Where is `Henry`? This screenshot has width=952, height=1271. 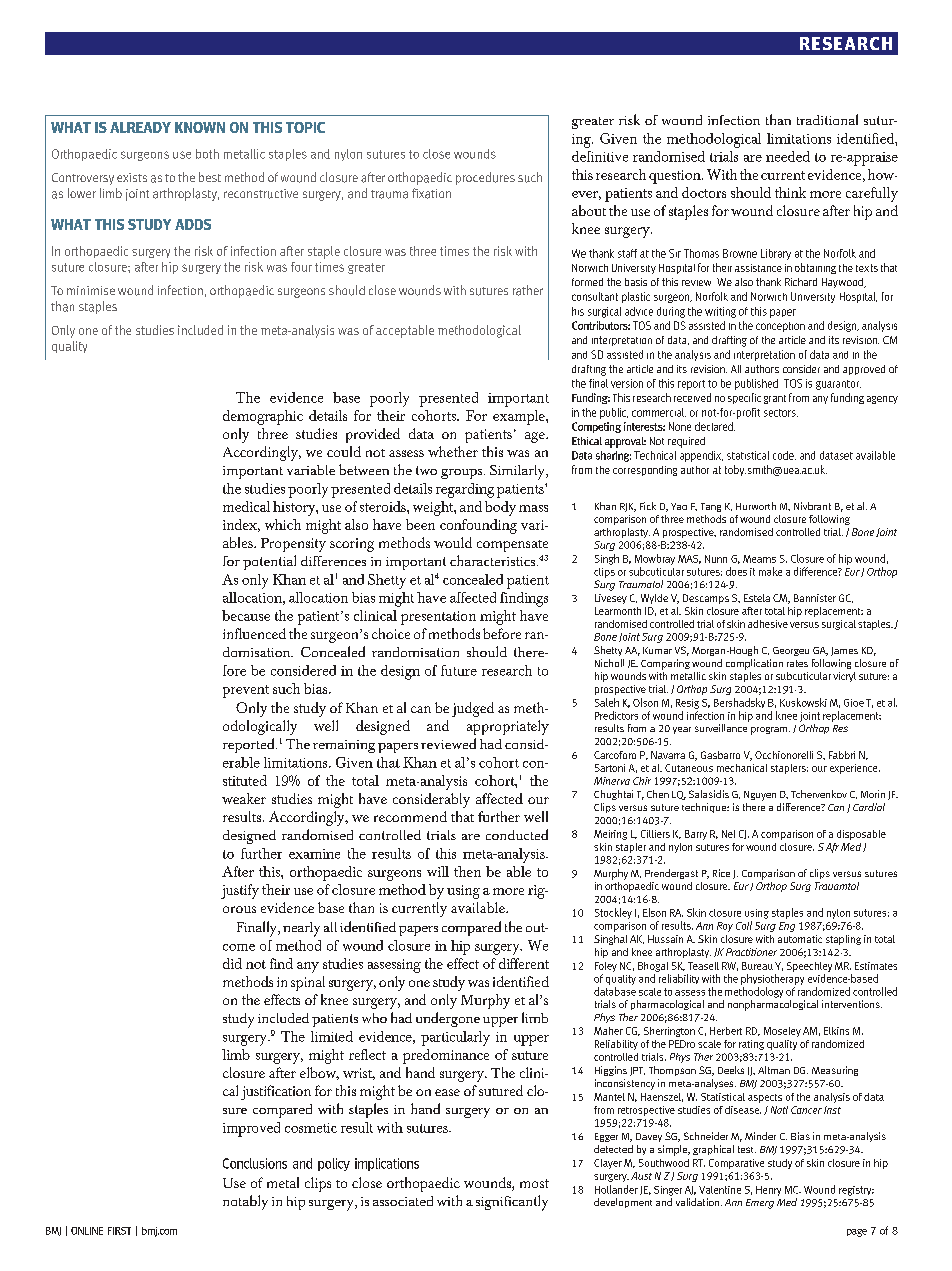
Henry is located at coordinates (768, 1191).
